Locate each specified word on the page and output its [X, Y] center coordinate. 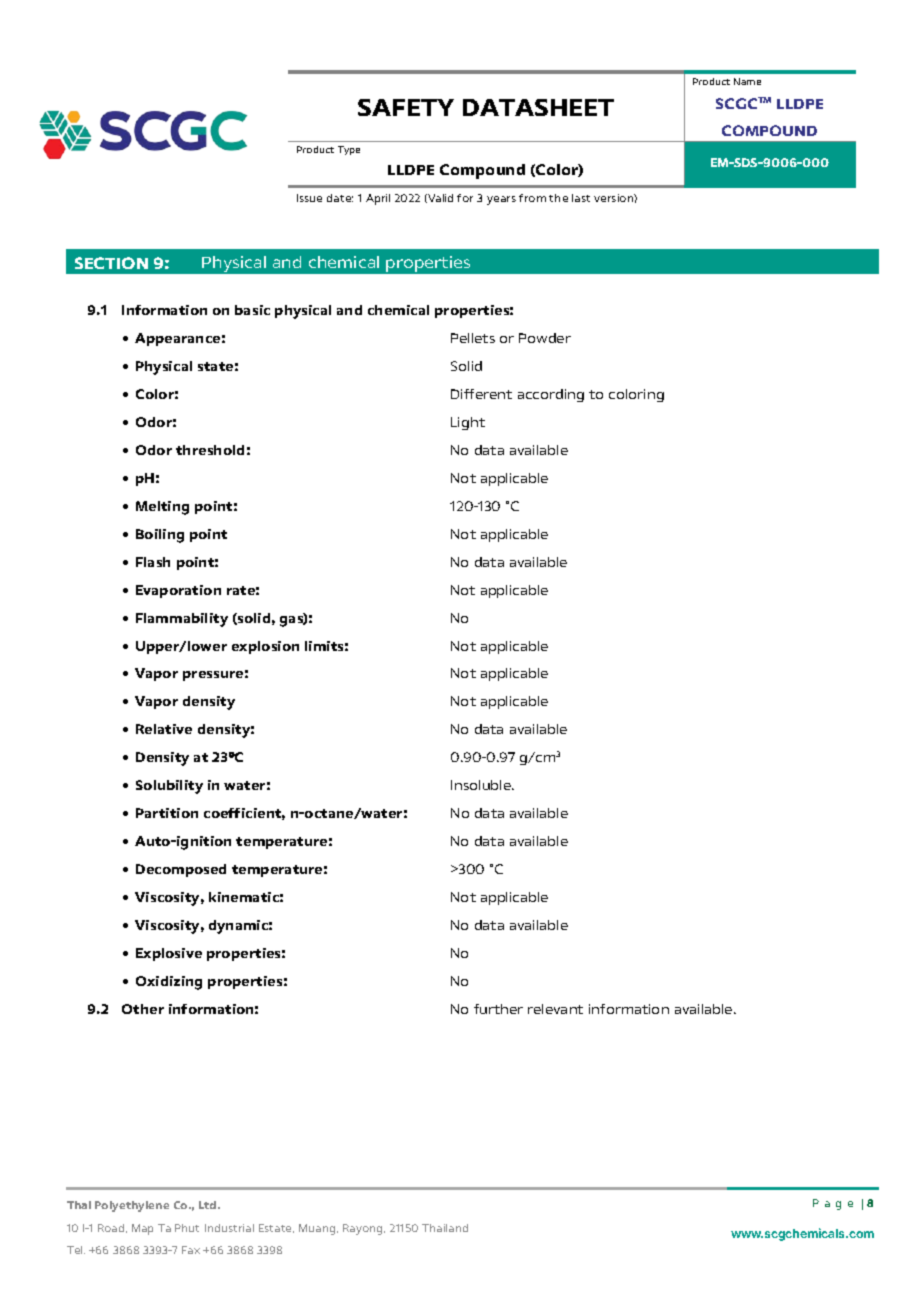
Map [142, 1229]
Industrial [229, 1228]
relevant [555, 1009]
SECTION [111, 263]
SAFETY [406, 107]
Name [747, 81]
